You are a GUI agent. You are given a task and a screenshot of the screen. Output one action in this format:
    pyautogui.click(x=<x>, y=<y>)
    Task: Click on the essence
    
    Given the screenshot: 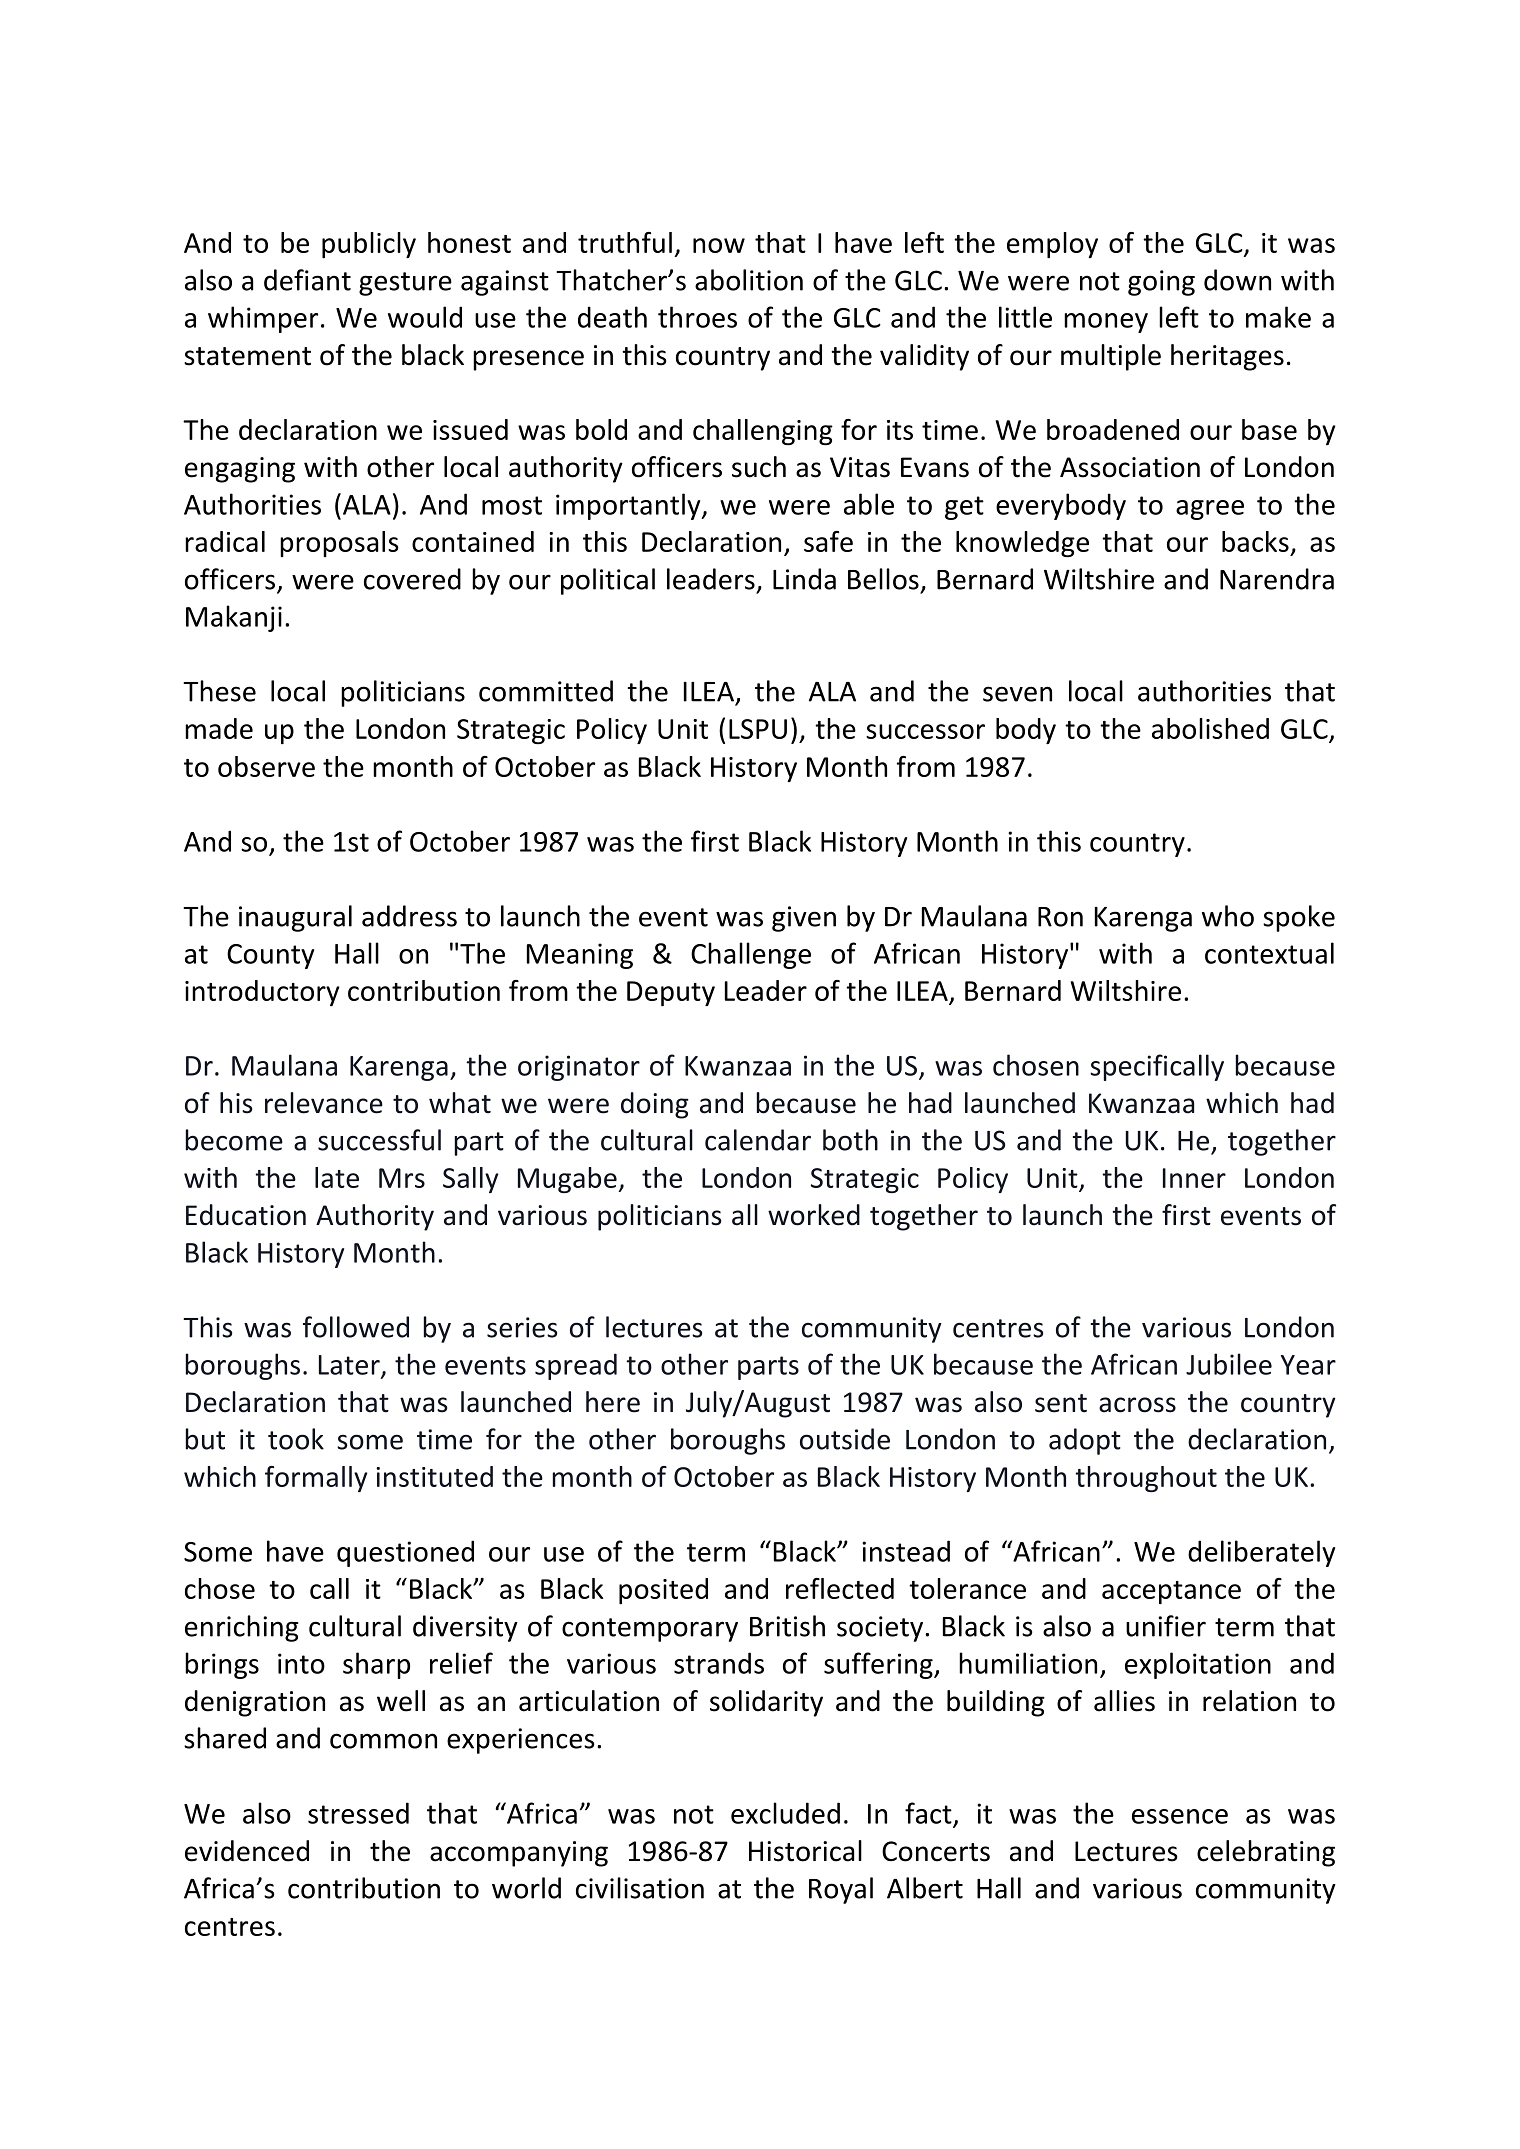 What is the action you would take?
    pyautogui.click(x=1180, y=1816)
